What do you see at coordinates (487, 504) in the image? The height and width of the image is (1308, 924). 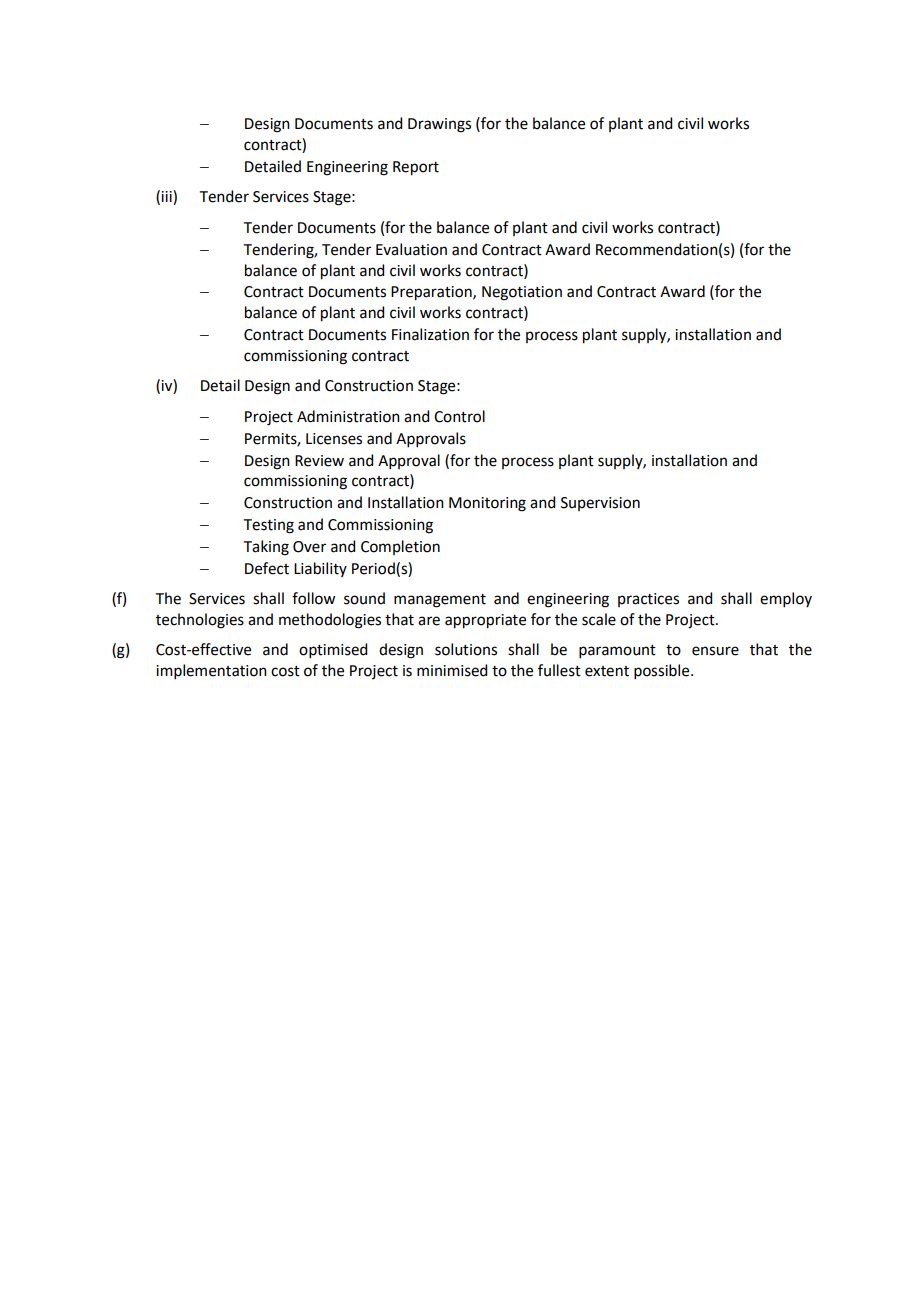 I see `Monitoring` at bounding box center [487, 504].
